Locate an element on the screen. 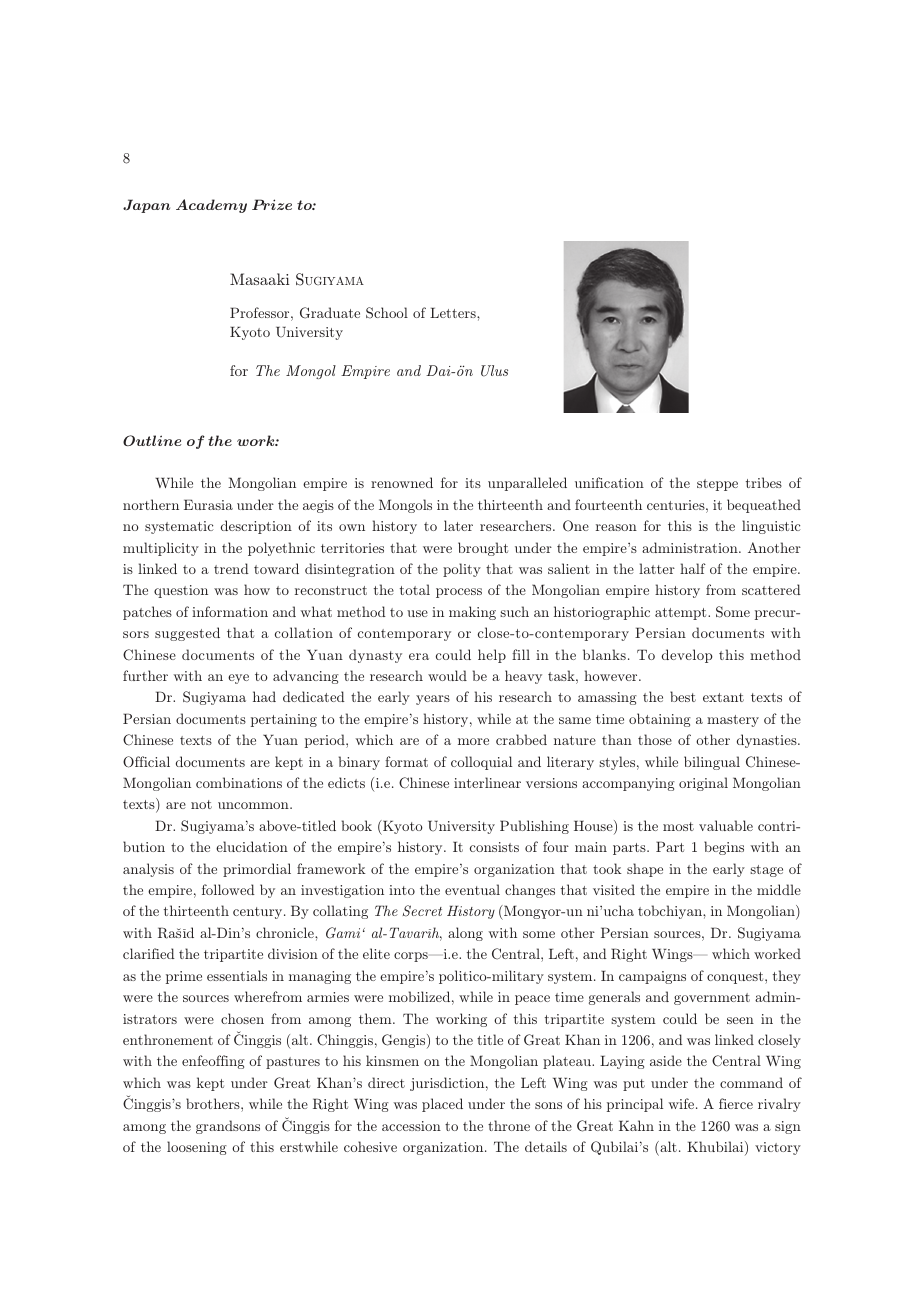 The image size is (924, 1297). Academy is located at coordinates (211, 206).
